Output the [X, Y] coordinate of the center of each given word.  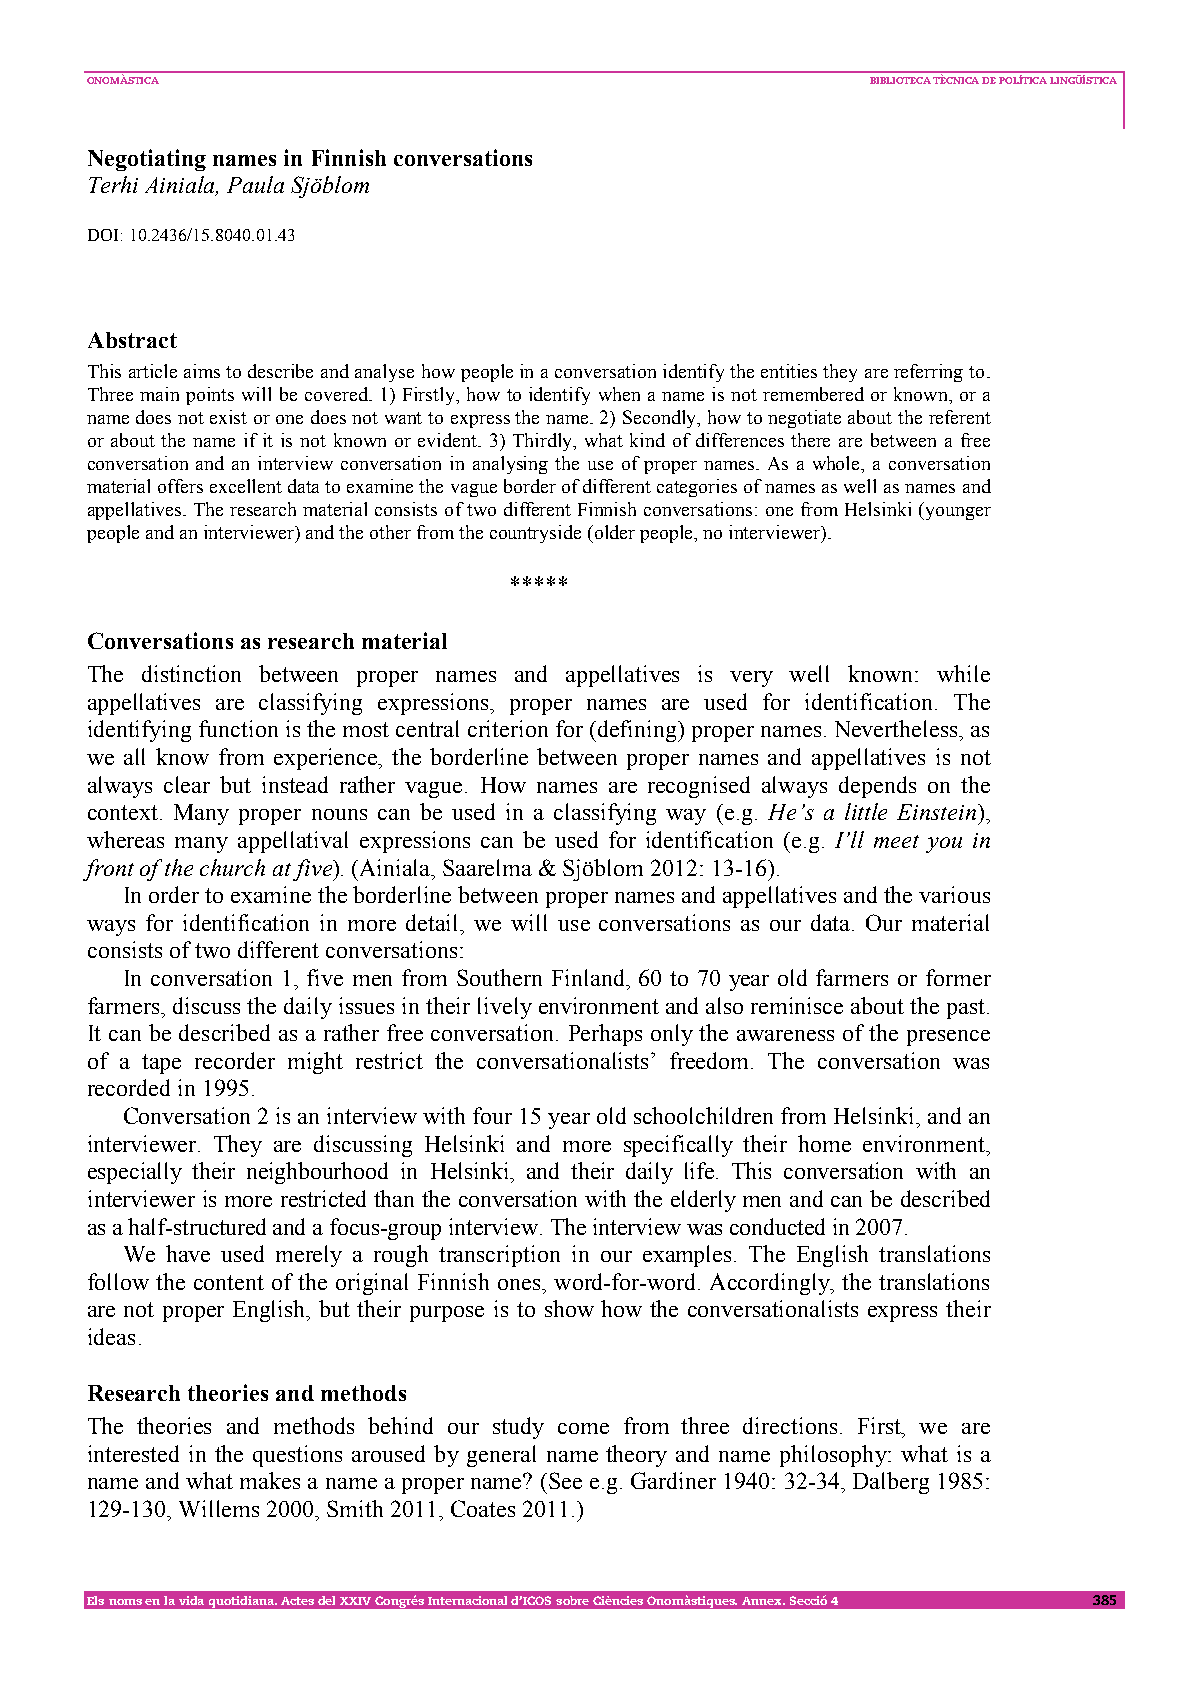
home [824, 1143]
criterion [508, 728]
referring [928, 373]
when [619, 394]
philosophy [834, 1456]
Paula [255, 184]
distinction [191, 673]
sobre [572, 1600]
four [492, 1115]
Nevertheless [897, 728]
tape [161, 1064]
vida [191, 1600]
